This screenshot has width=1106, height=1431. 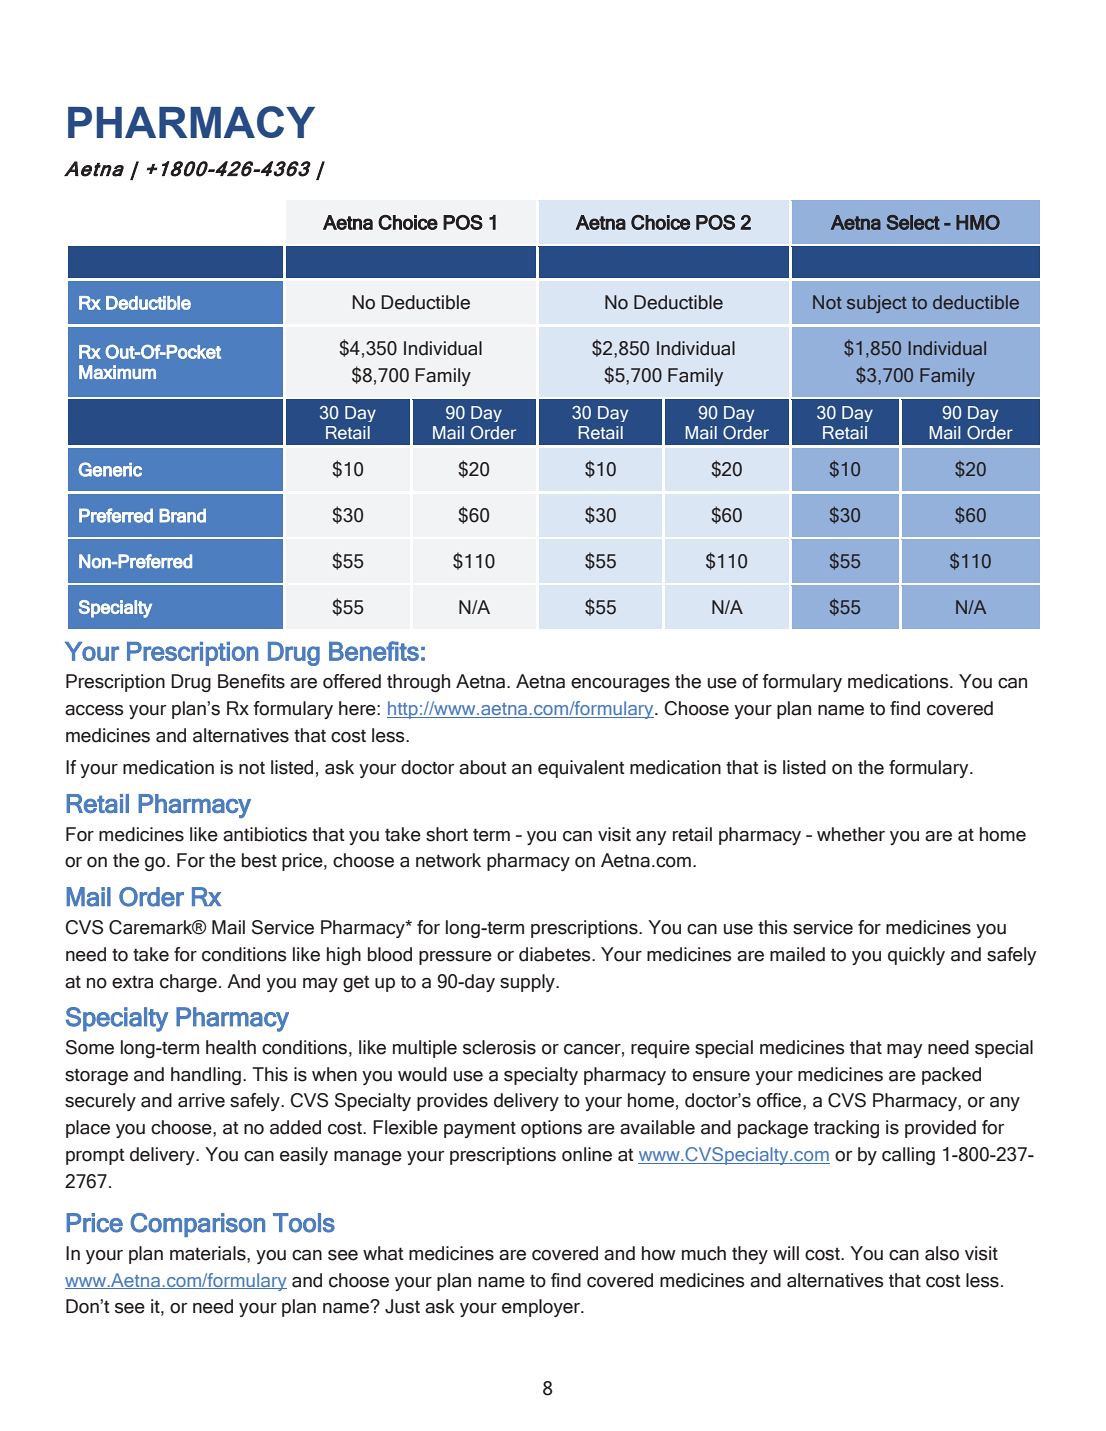 What do you see at coordinates (916, 956) in the screenshot?
I see `quickly` at bounding box center [916, 956].
